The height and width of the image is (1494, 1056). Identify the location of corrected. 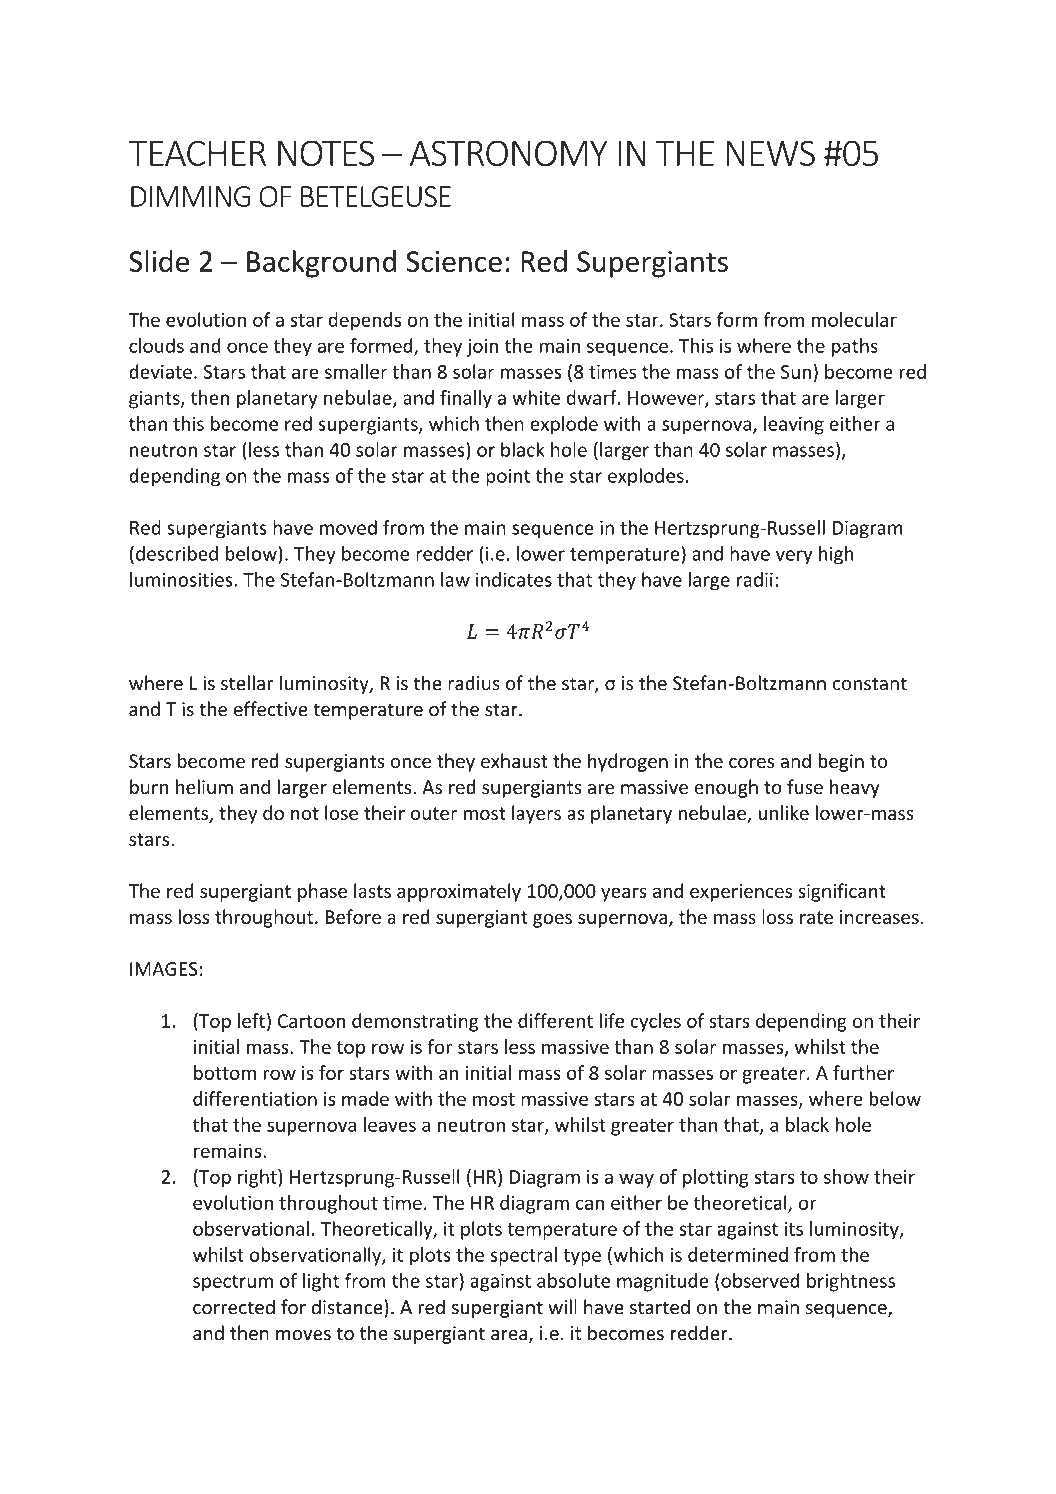
(234, 1307).
